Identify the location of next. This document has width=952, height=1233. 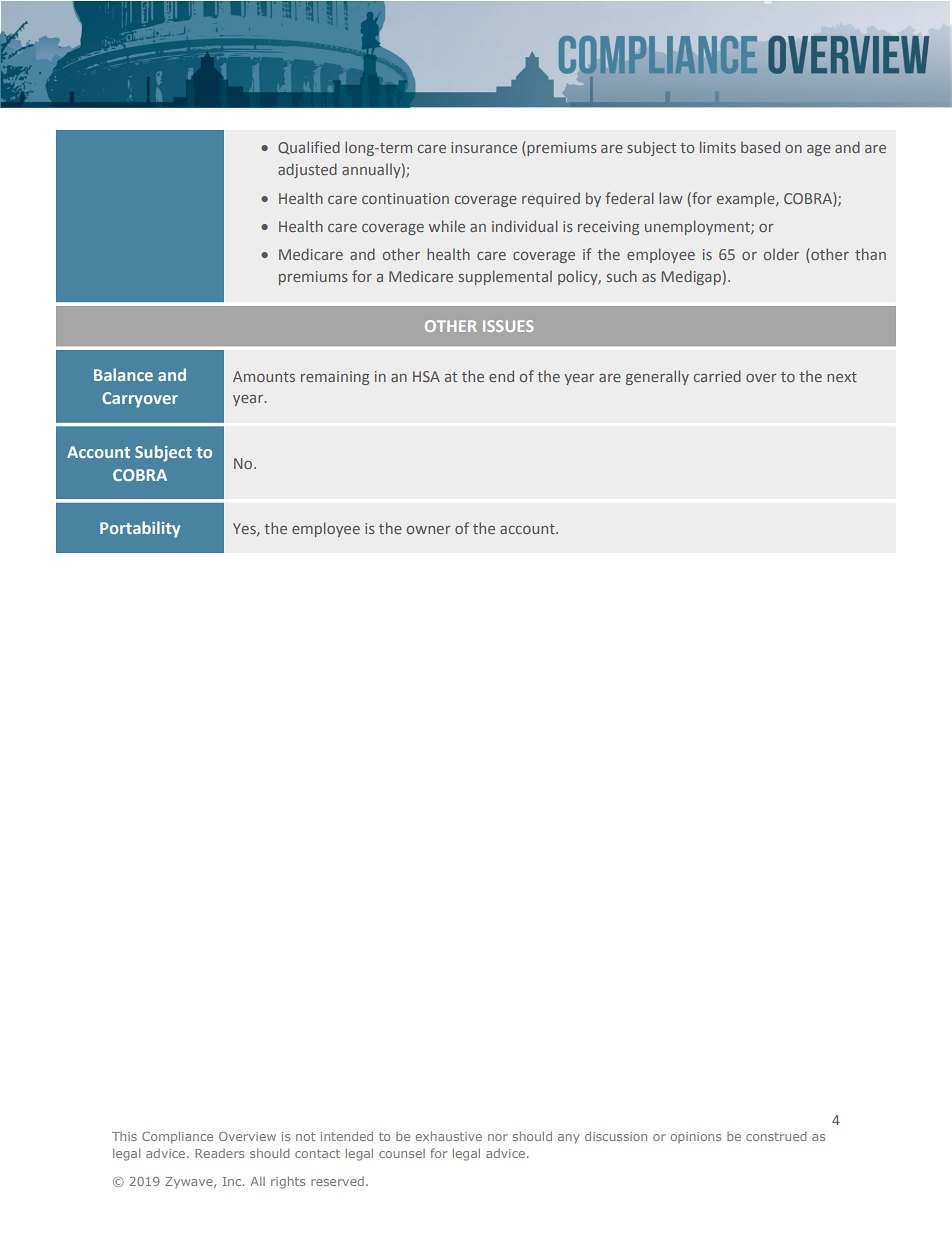
(842, 377).
